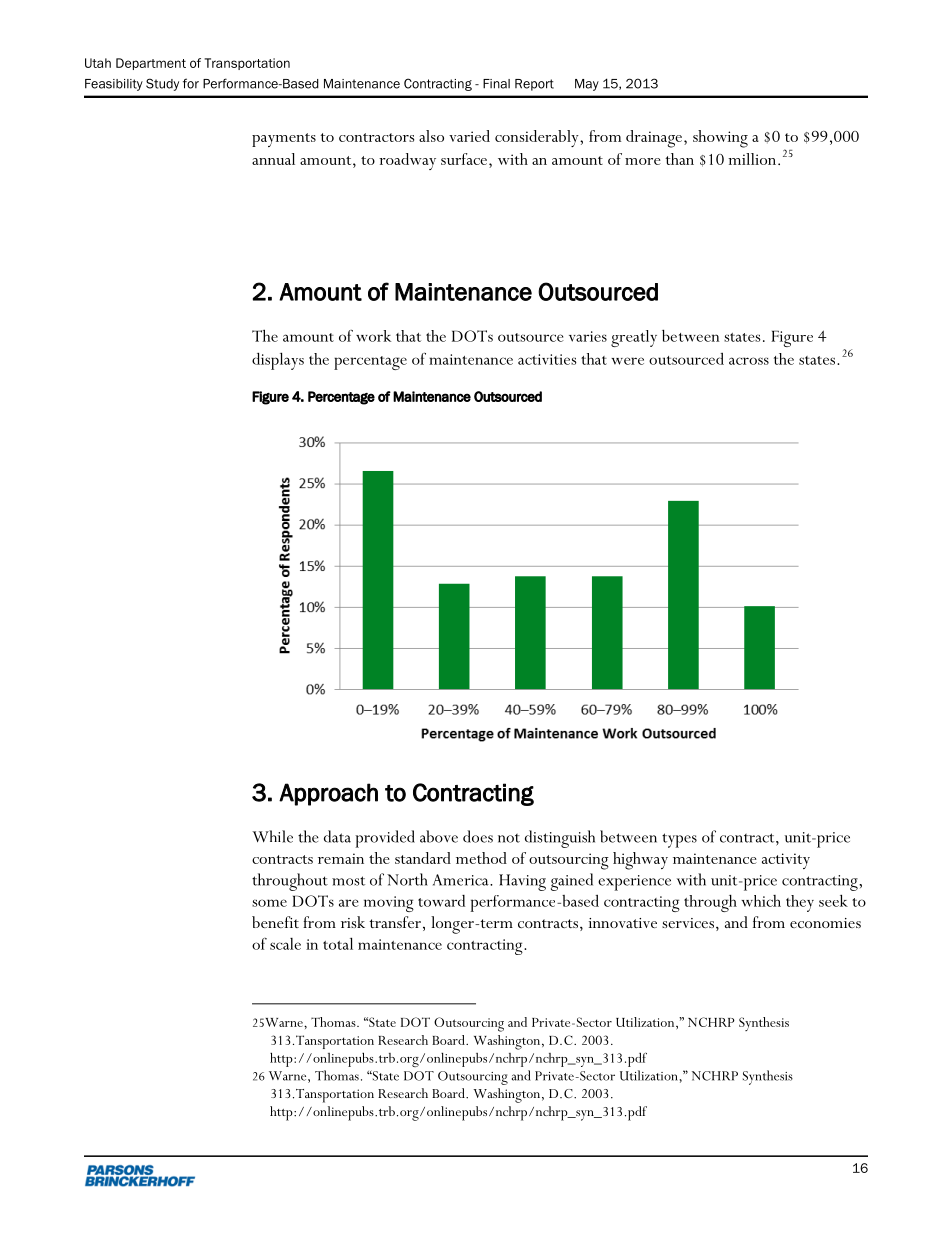 The width and height of the image is (952, 1233). What do you see at coordinates (162, 84) in the image?
I see `Study` at bounding box center [162, 84].
